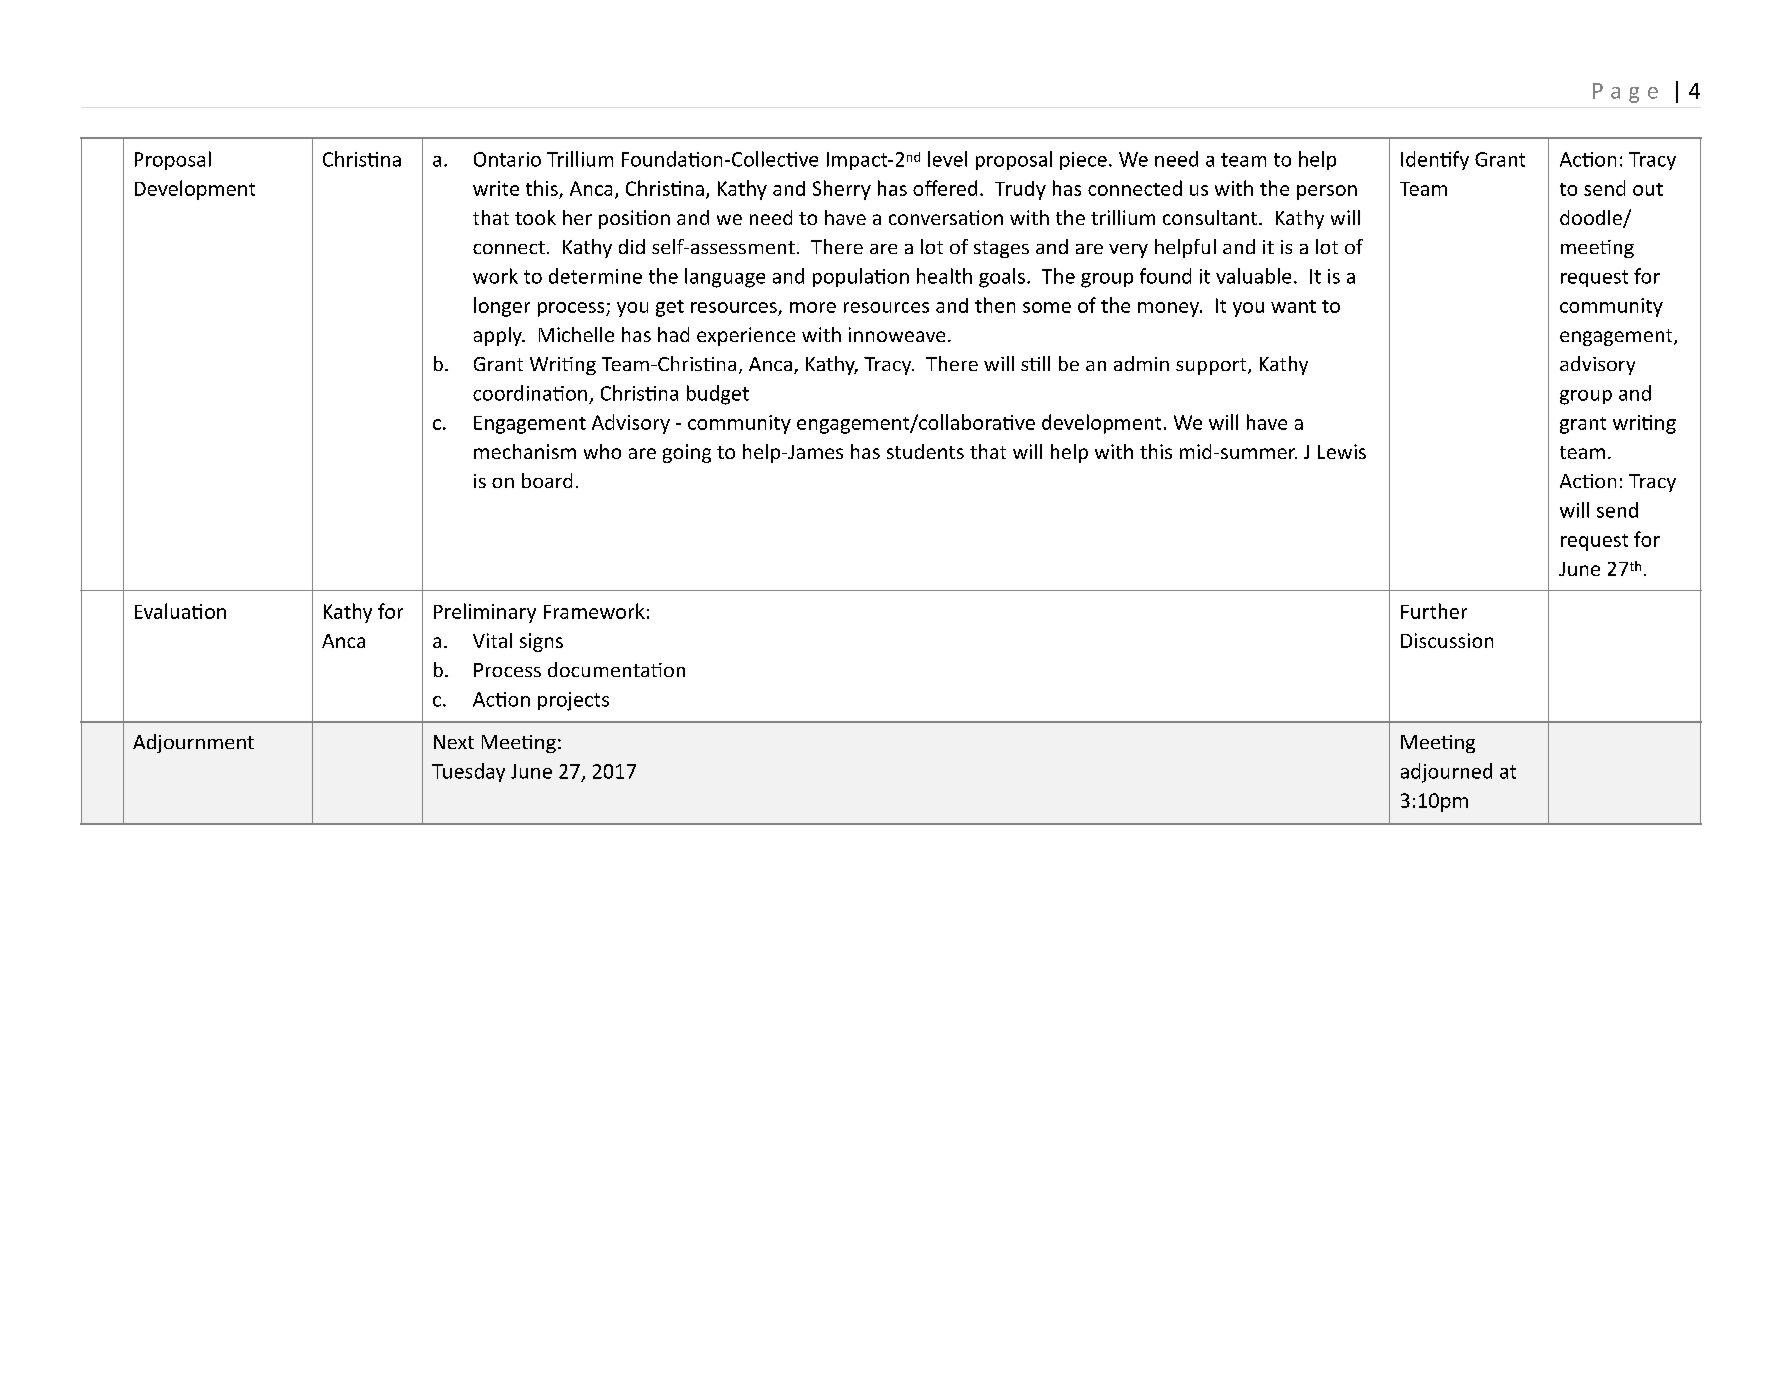 This screenshot has width=1782, height=1377. Describe the element at coordinates (454, 742) in the screenshot. I see `Next` at that location.
